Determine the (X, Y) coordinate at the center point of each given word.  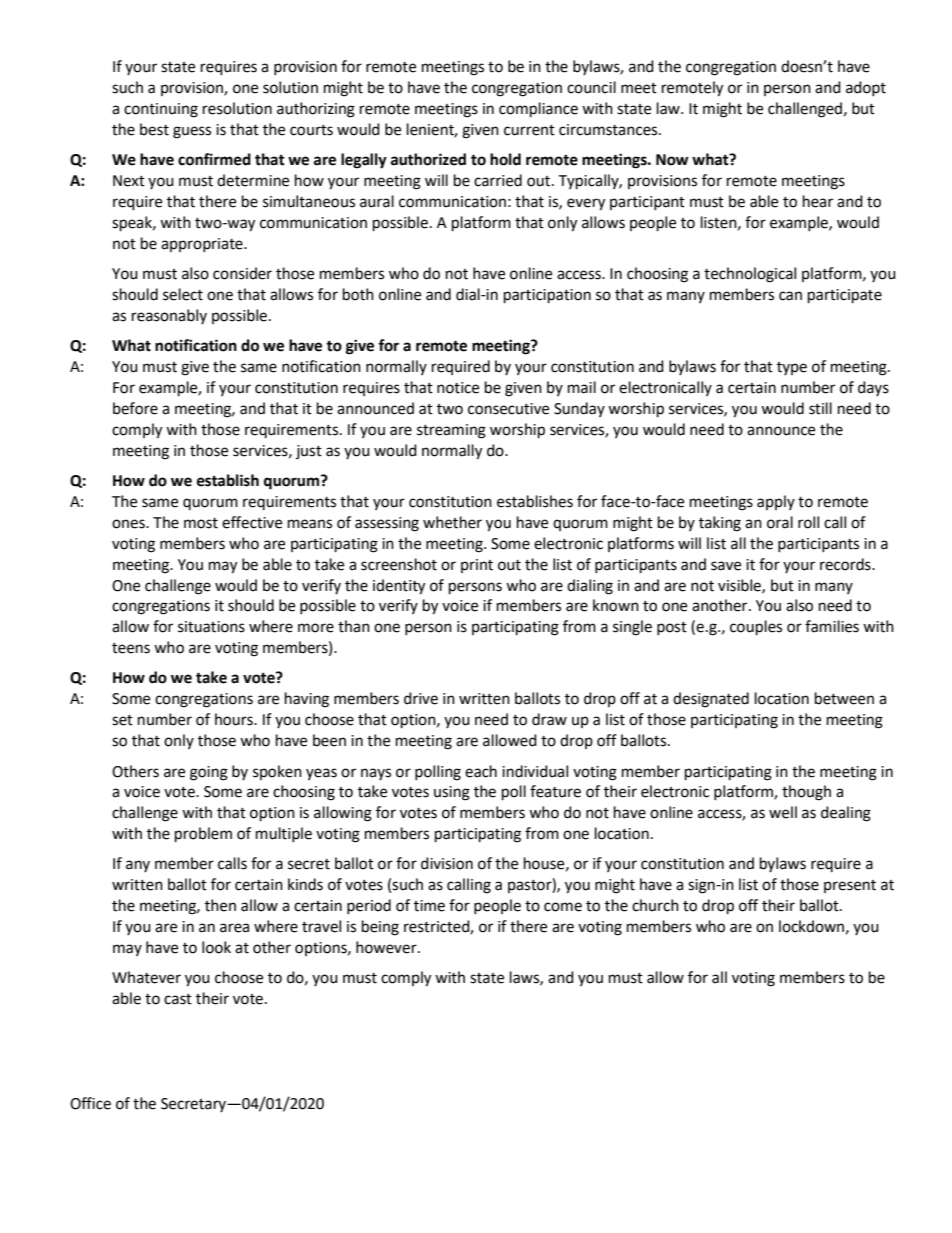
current (529, 130)
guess (192, 132)
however (387, 947)
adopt (866, 88)
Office (90, 1103)
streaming (451, 431)
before (135, 408)
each (481, 771)
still (820, 408)
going (209, 773)
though (806, 793)
